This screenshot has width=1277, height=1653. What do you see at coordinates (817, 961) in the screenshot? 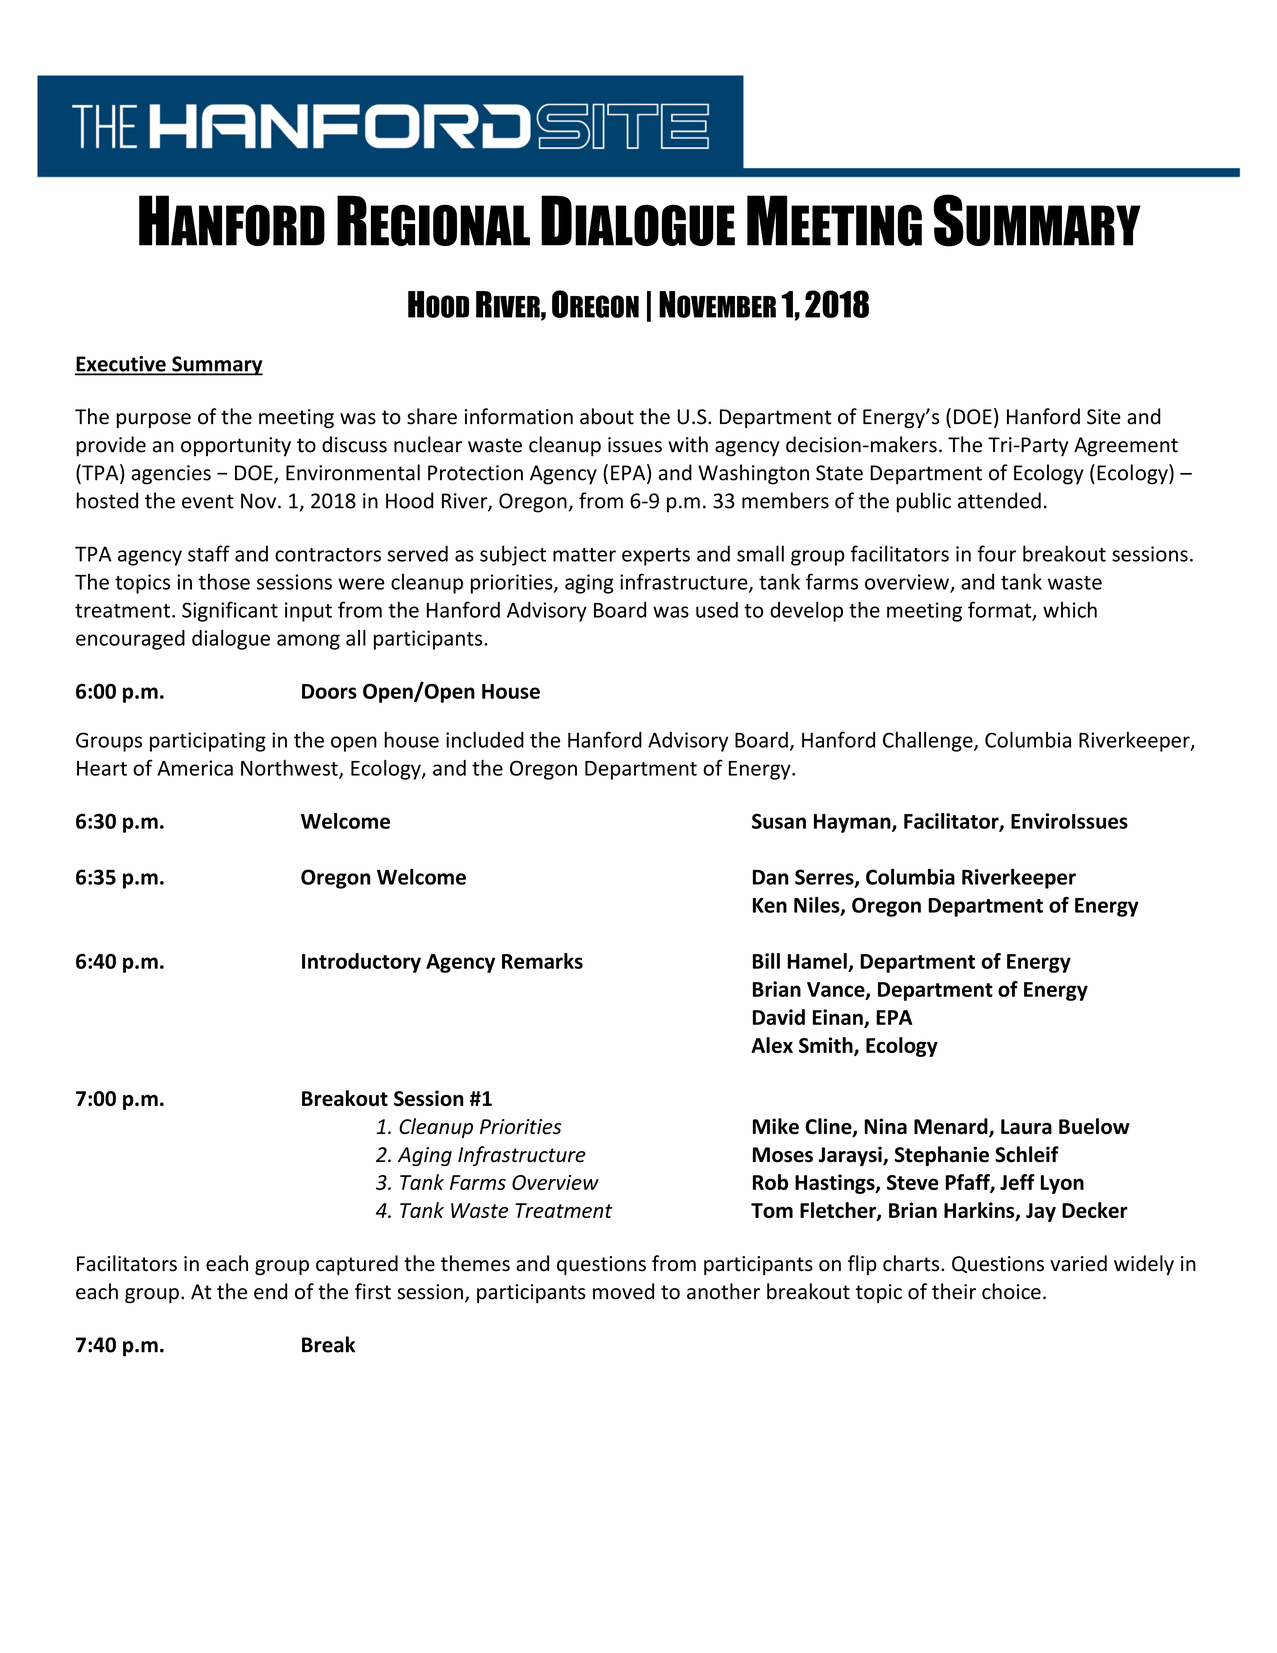
I see `Hamel` at bounding box center [817, 961].
